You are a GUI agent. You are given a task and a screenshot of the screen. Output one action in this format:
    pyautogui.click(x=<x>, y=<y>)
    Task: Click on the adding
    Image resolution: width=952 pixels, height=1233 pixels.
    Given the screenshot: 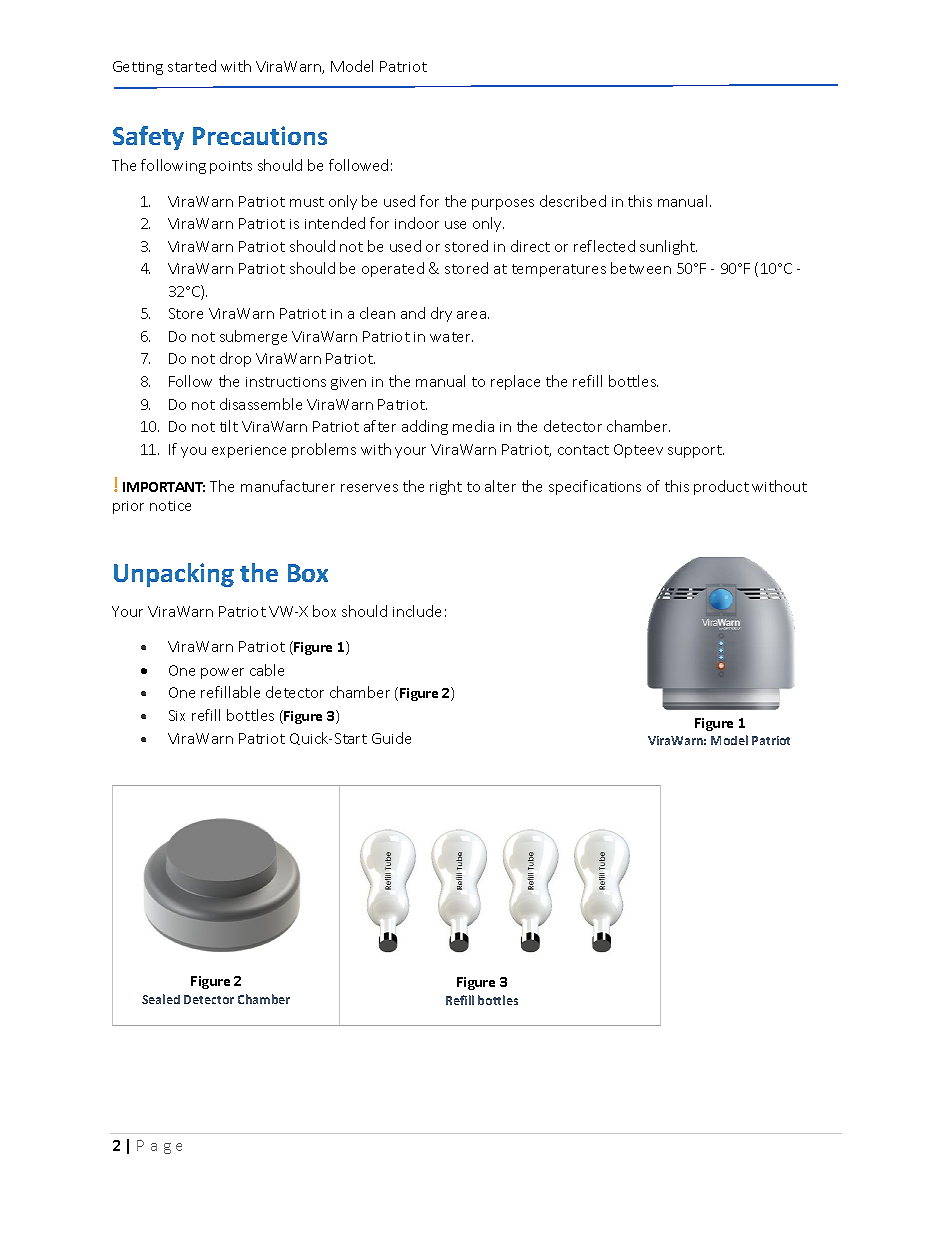 What is the action you would take?
    pyautogui.click(x=425, y=427)
